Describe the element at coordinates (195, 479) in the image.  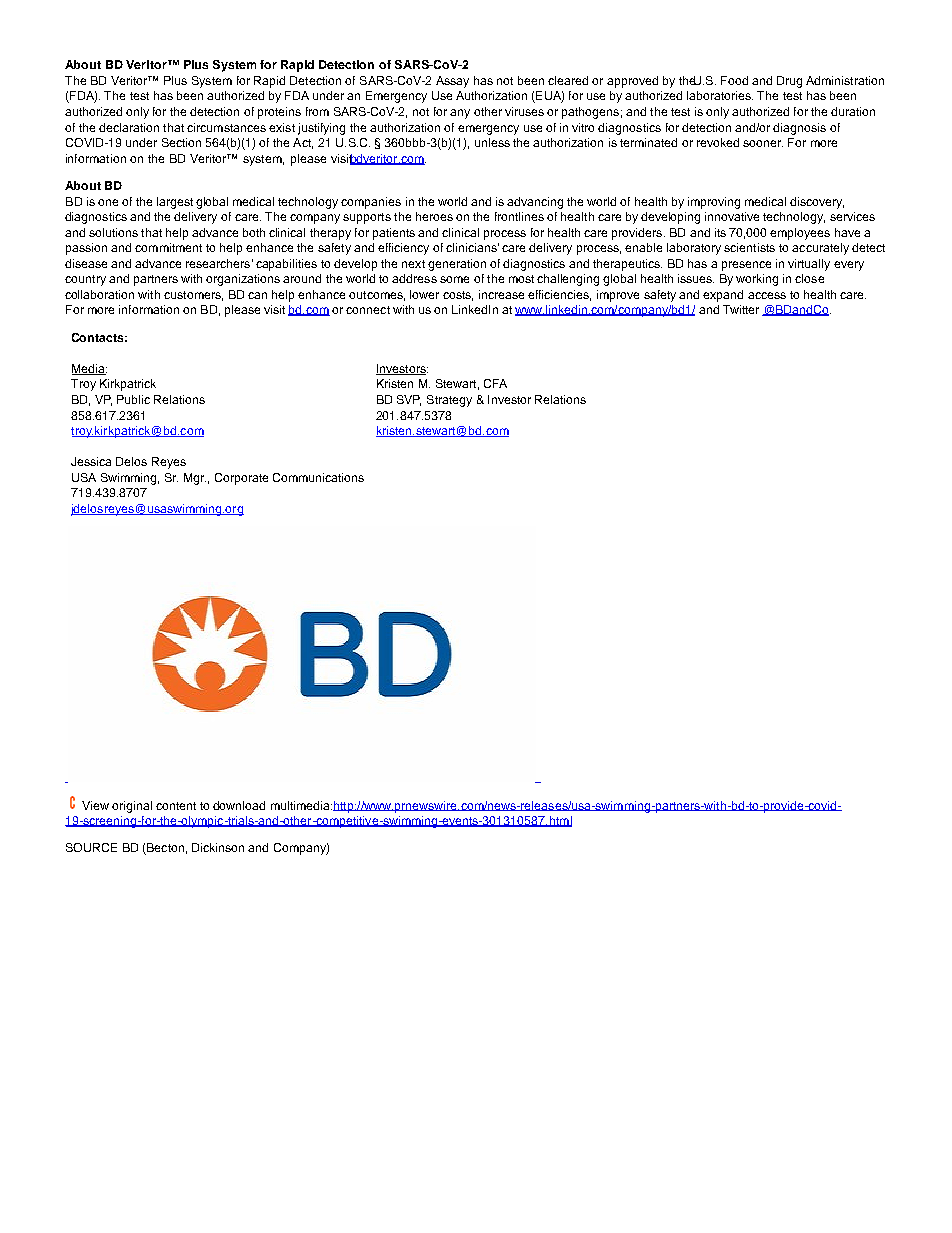
I see `Mgr` at that location.
